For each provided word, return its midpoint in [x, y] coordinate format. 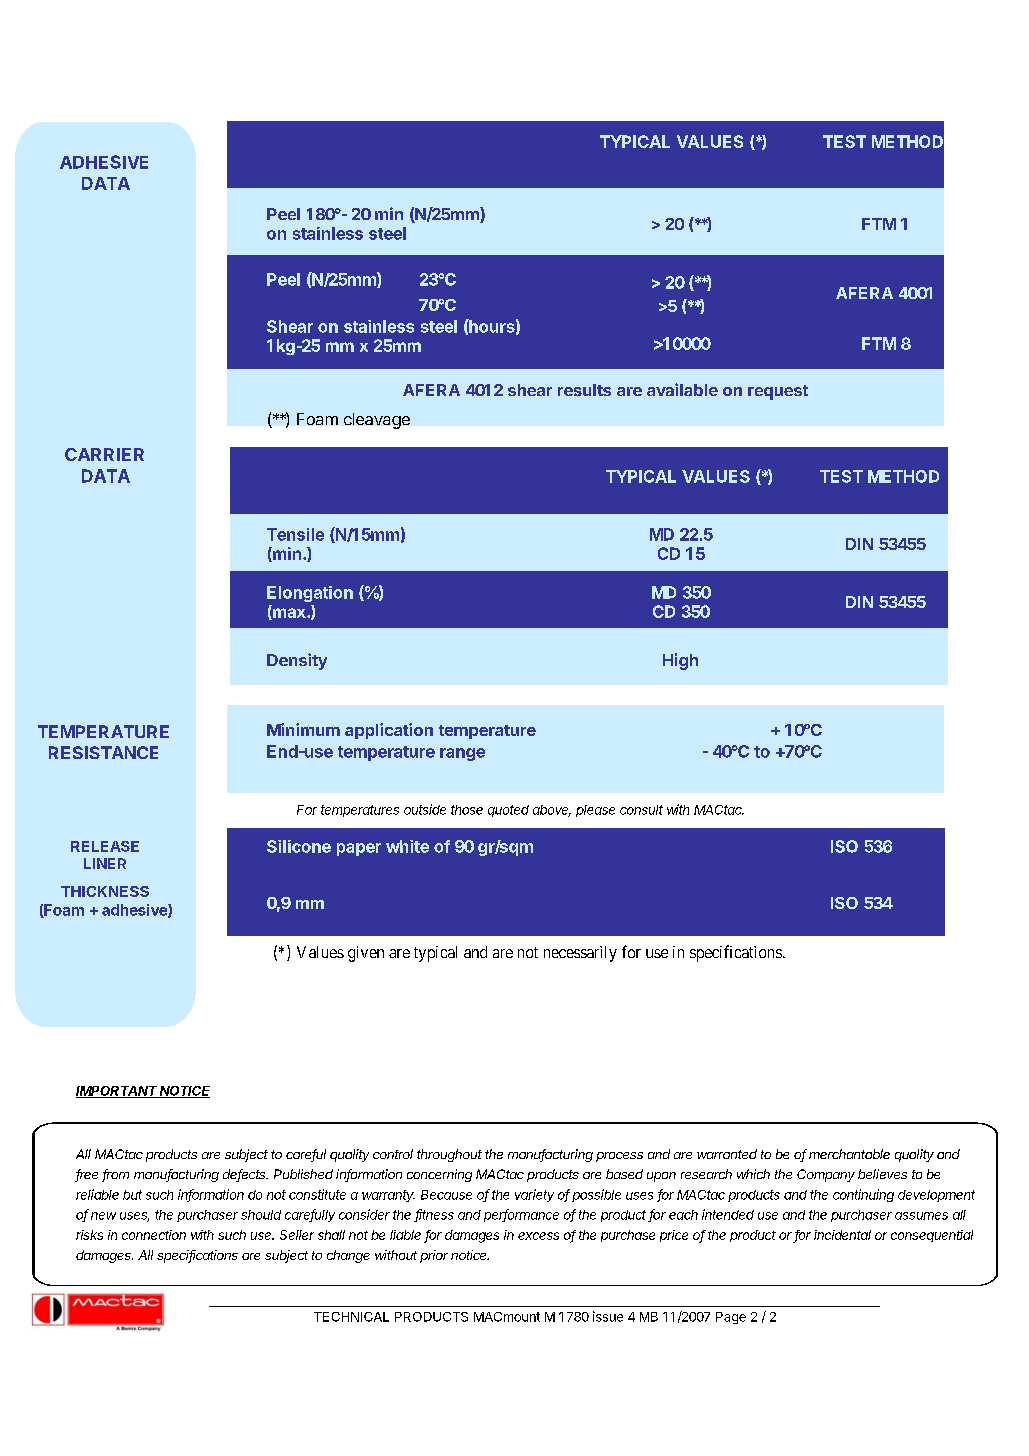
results [584, 390]
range [462, 754]
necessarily [580, 954]
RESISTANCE [103, 752]
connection [154, 1235]
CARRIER [104, 454]
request [778, 392]
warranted [727, 1154]
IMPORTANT [117, 1092]
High [680, 661]
